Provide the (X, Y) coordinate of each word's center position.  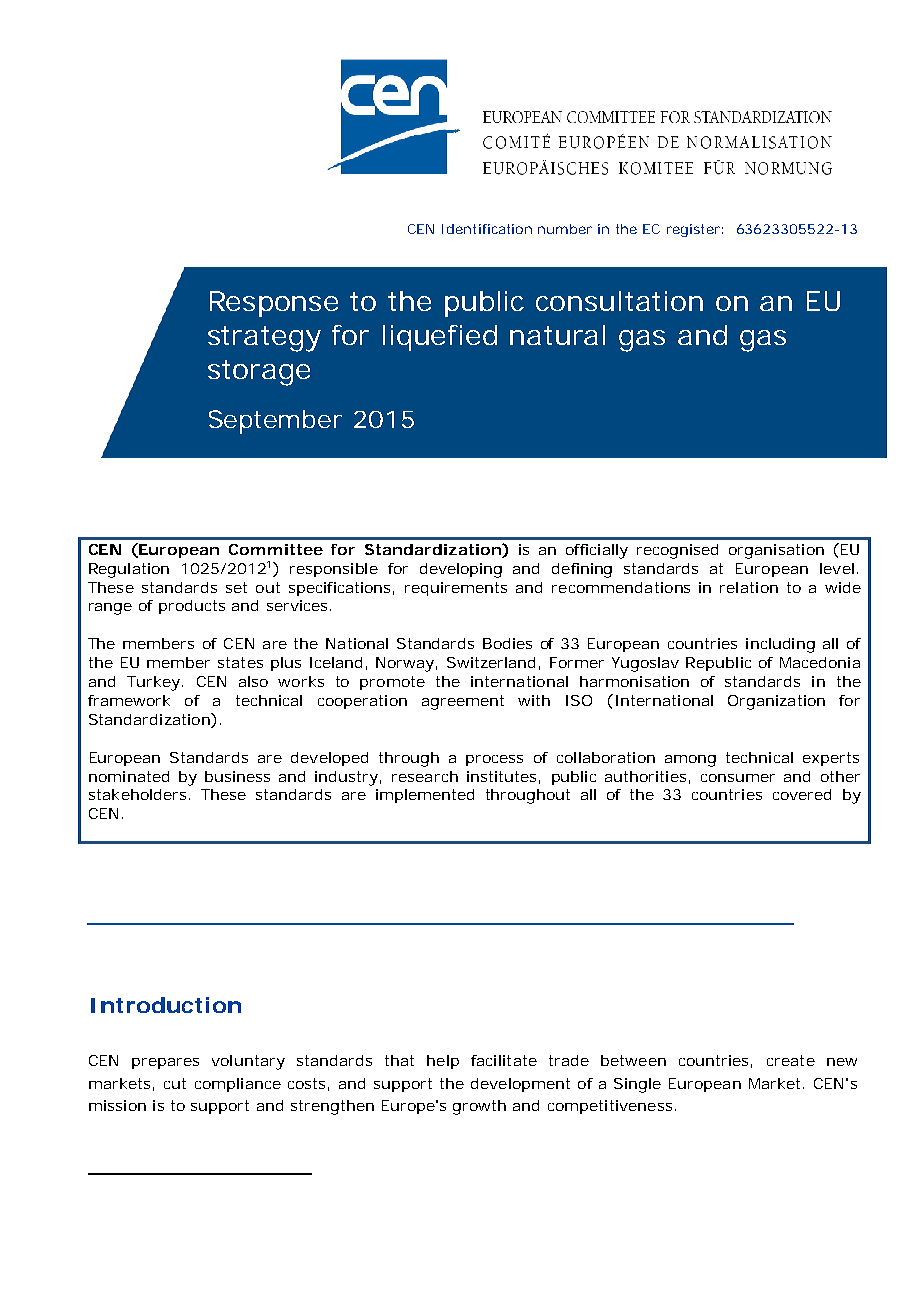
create (791, 1060)
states (240, 662)
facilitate (504, 1060)
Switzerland (491, 662)
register (693, 230)
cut (175, 1083)
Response (274, 304)
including (780, 645)
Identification (487, 229)
